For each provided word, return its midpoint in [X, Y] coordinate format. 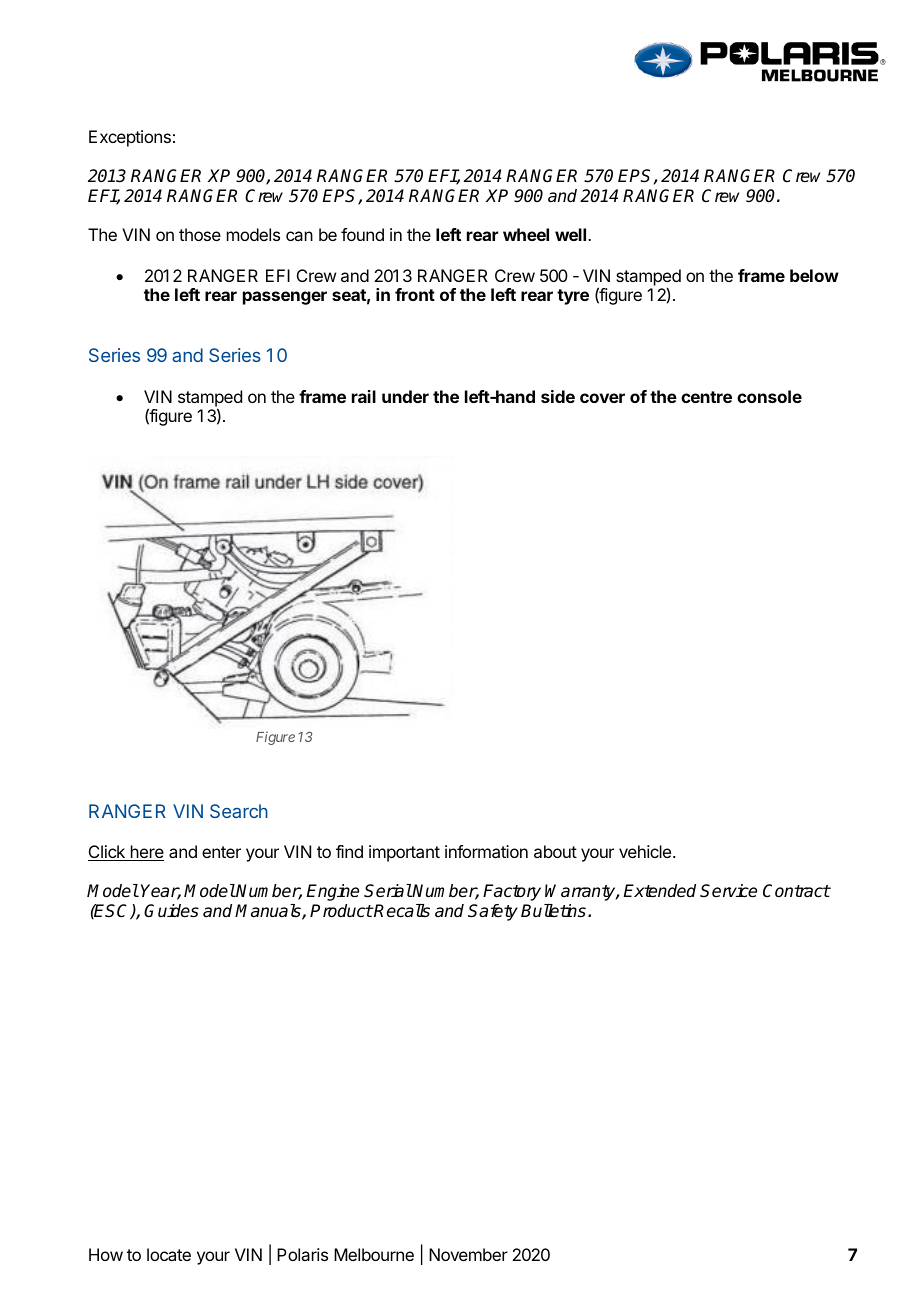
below [814, 275]
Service [728, 891]
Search [239, 811]
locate [169, 1254]
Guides [171, 911]
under [405, 396]
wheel [526, 234]
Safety [493, 912]
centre [706, 397]
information [486, 851]
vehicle [646, 851]
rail [364, 396]
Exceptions [130, 138]
